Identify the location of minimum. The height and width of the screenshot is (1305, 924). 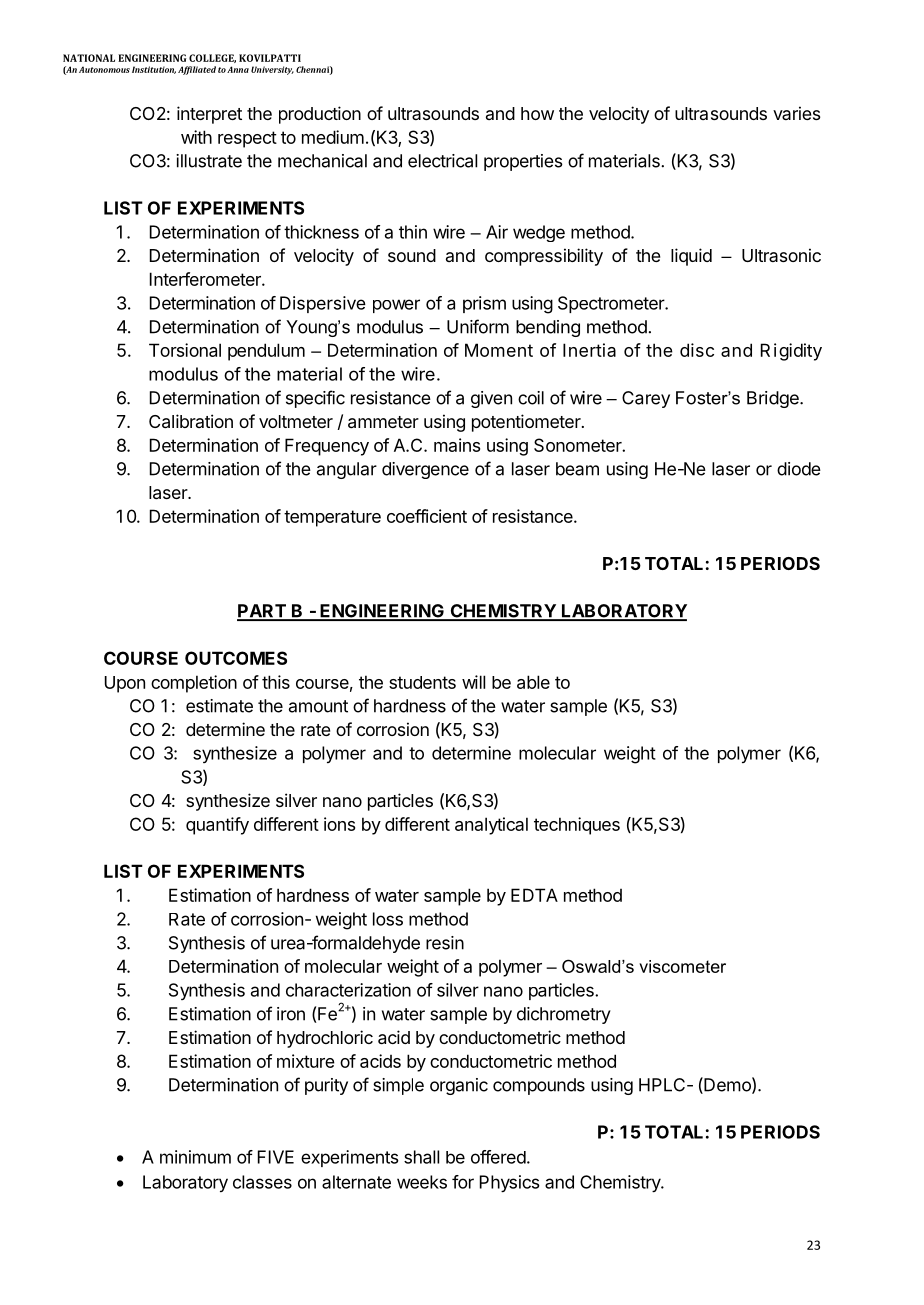
(195, 1157).
